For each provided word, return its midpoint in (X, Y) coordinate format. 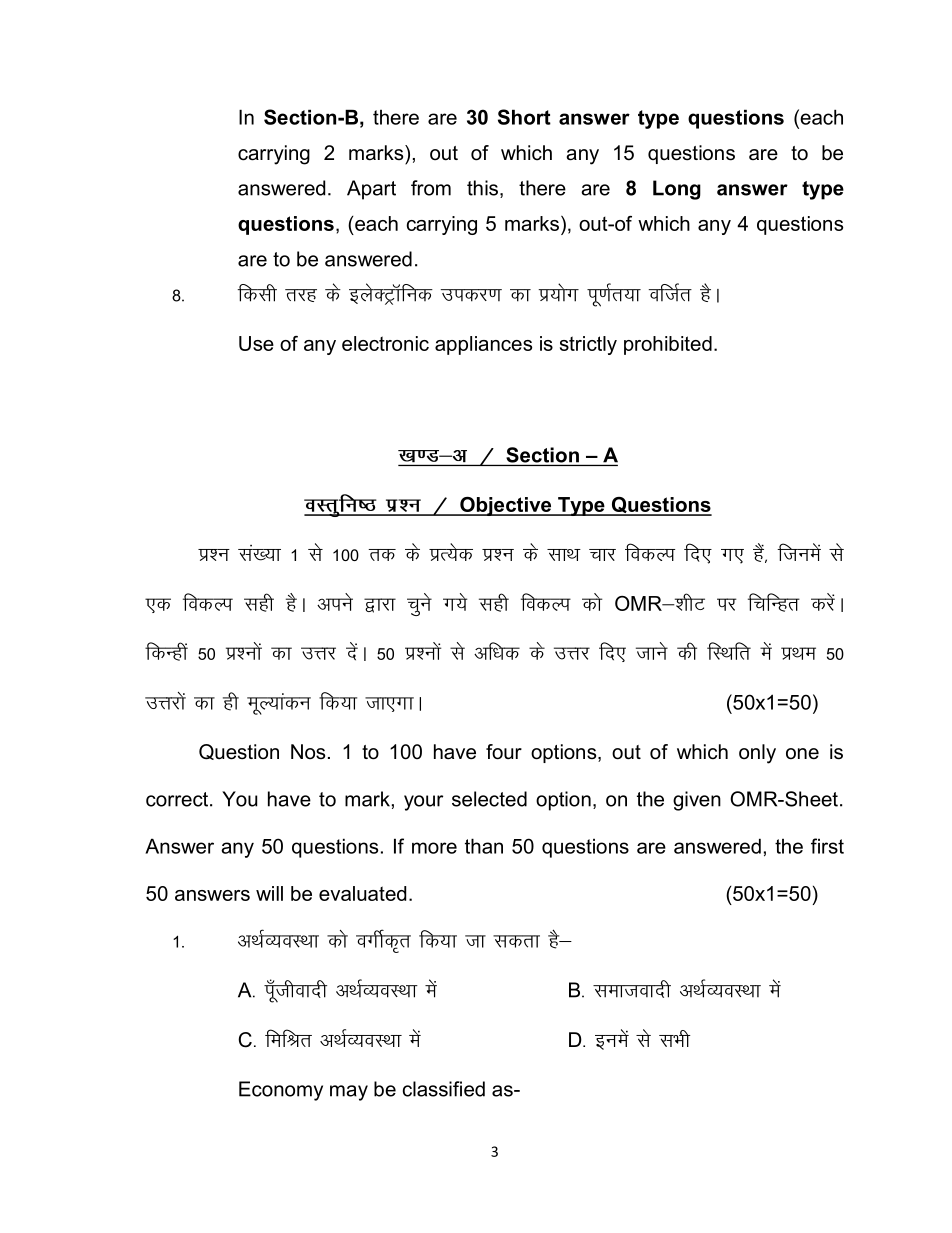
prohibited (668, 345)
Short (524, 117)
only (757, 754)
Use (256, 343)
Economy (281, 1091)
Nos (308, 752)
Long (677, 190)
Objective (506, 506)
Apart (371, 190)
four (504, 752)
